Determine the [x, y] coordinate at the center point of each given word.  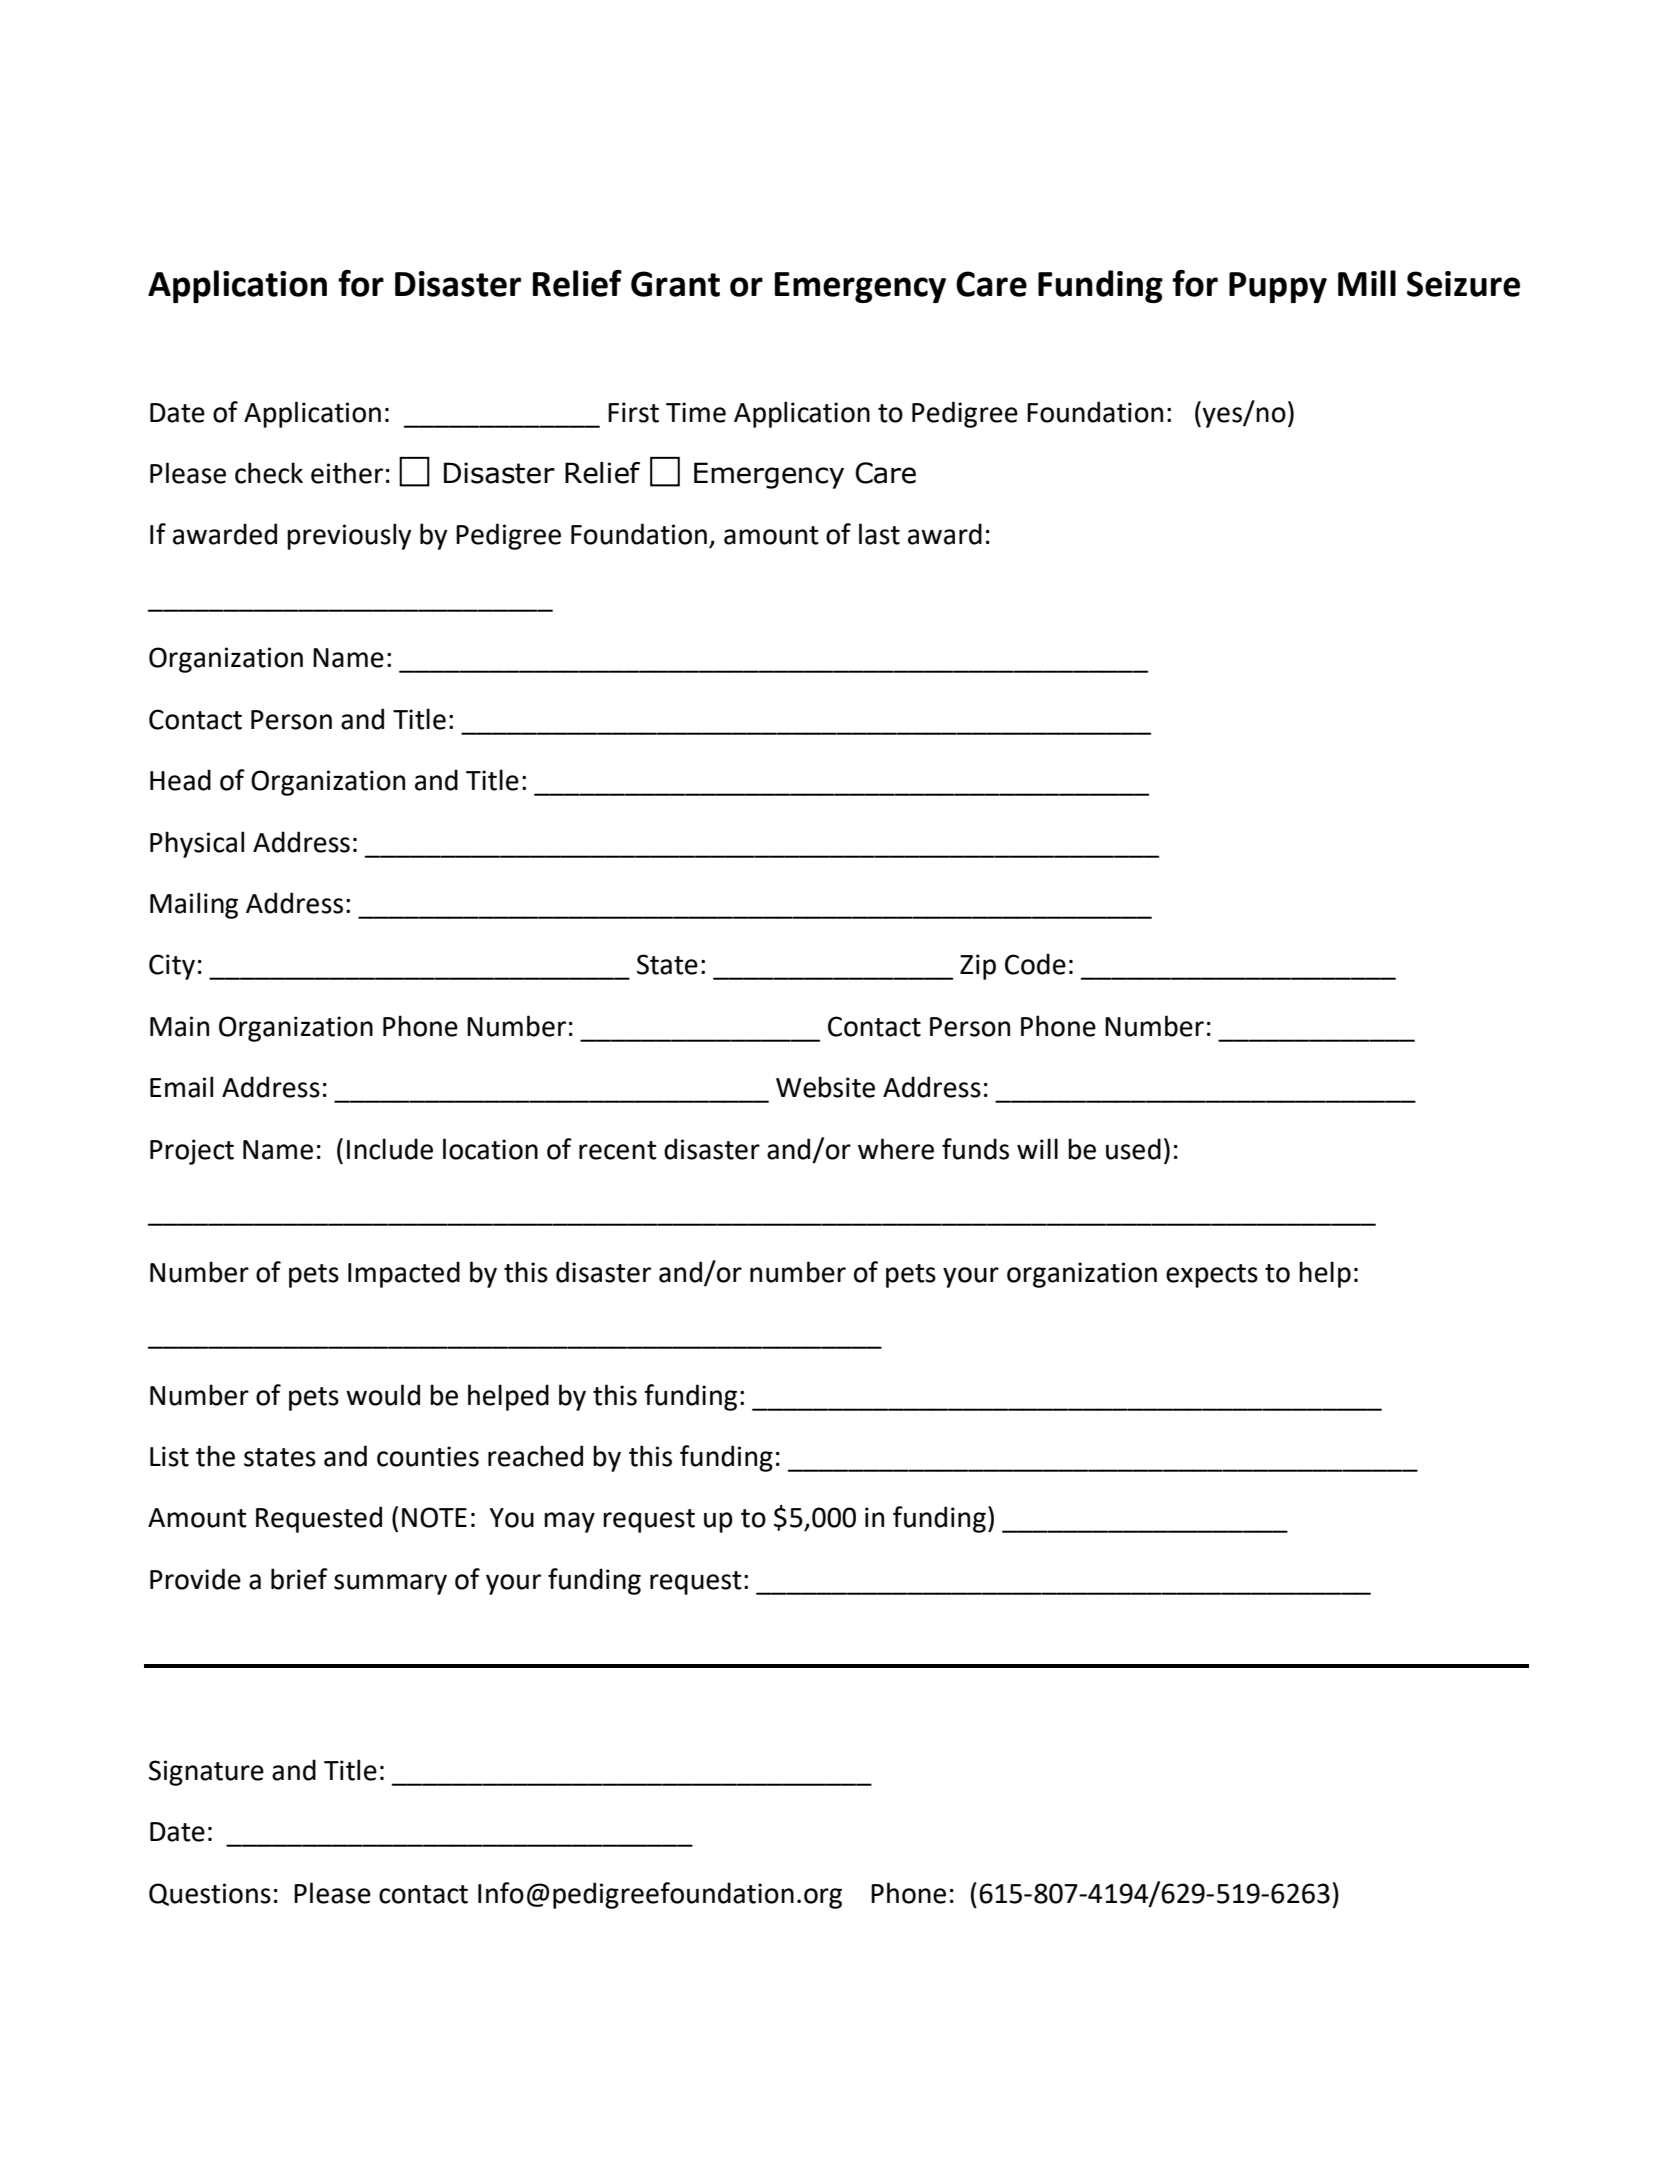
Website [825, 1087]
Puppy [1278, 287]
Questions [210, 1894]
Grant [675, 284]
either [347, 473]
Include [390, 1149]
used [1133, 1149]
